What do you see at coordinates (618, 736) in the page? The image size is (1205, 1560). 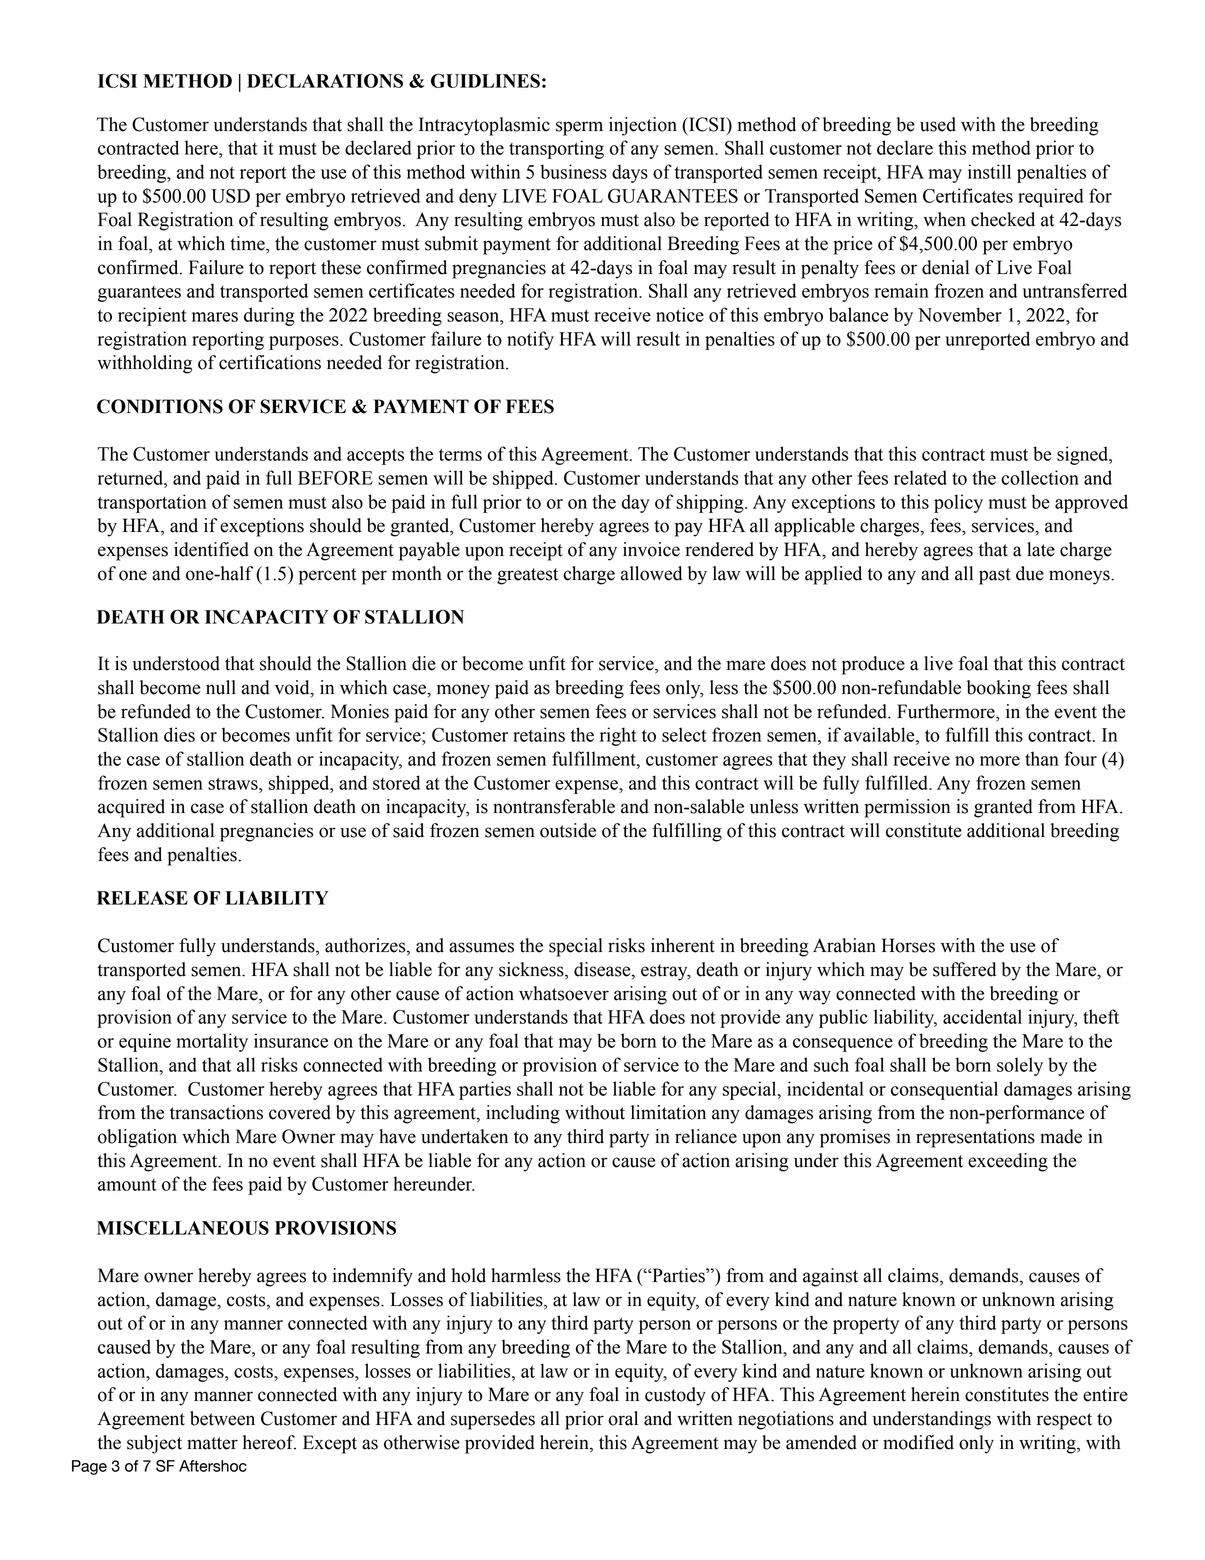 I see `right` at bounding box center [618, 736].
